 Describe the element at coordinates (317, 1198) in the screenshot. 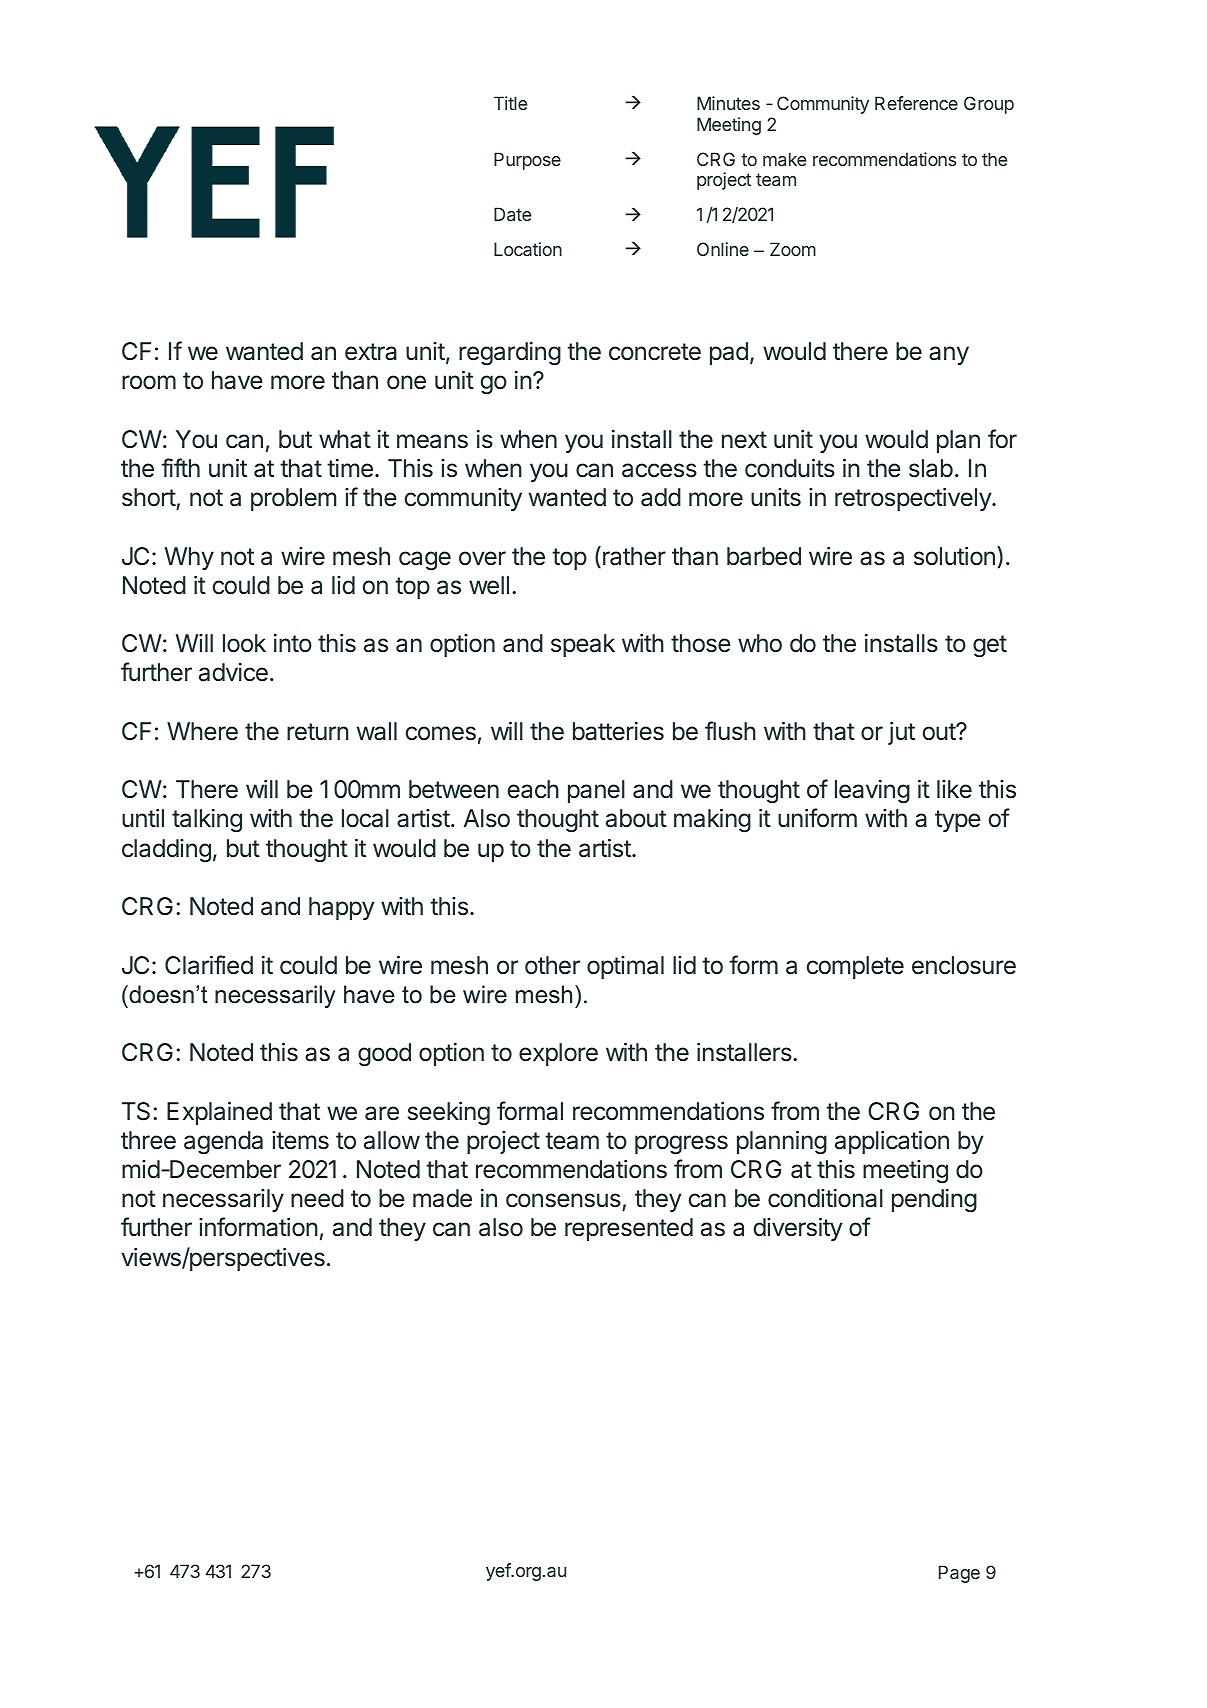

I see `need` at that location.
